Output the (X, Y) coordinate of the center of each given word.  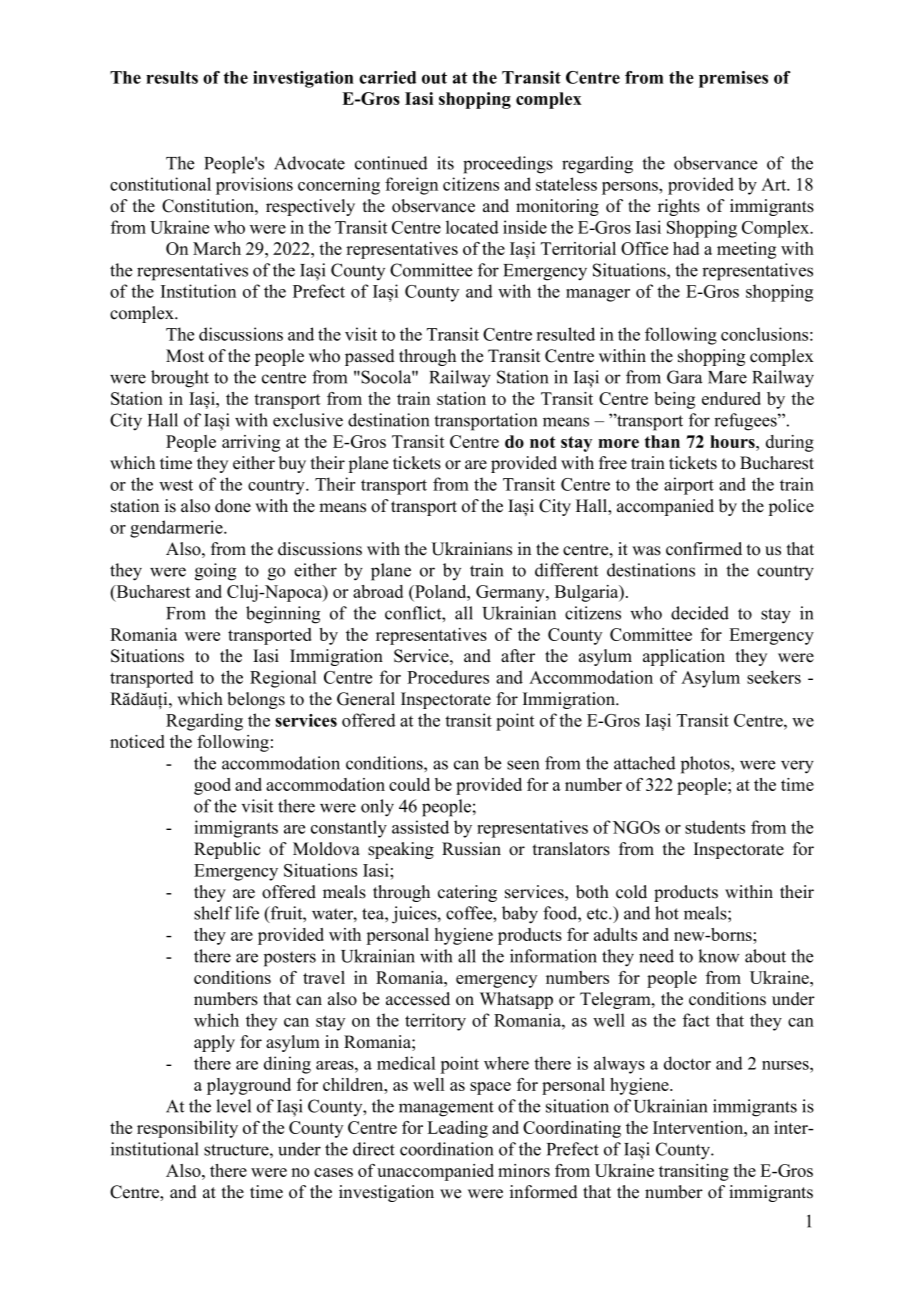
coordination (446, 1149)
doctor (687, 1063)
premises (733, 79)
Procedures (448, 677)
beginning (283, 615)
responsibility (187, 1129)
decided (700, 613)
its (445, 163)
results (172, 77)
